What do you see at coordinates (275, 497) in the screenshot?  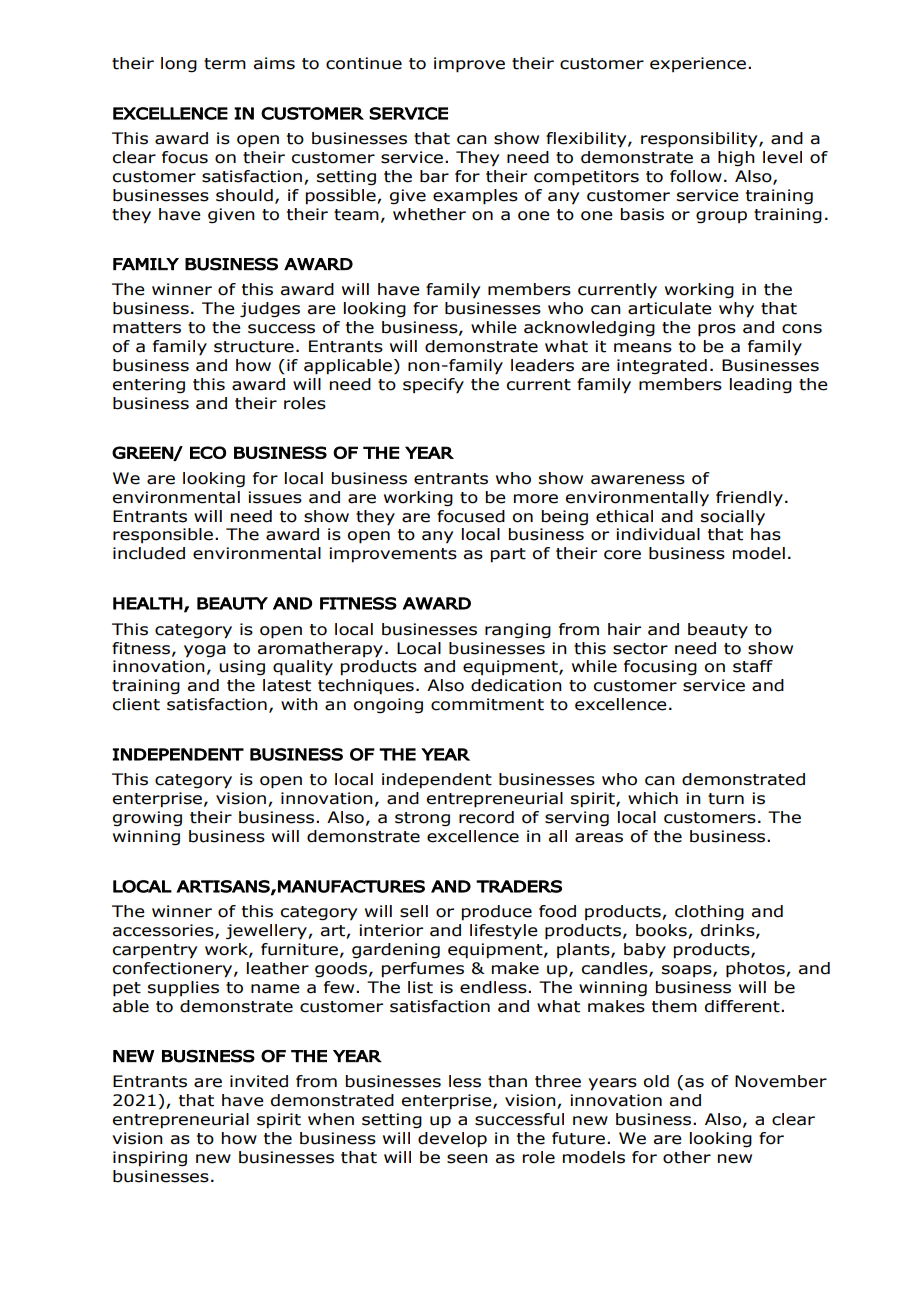 I see `issues` at bounding box center [275, 497].
